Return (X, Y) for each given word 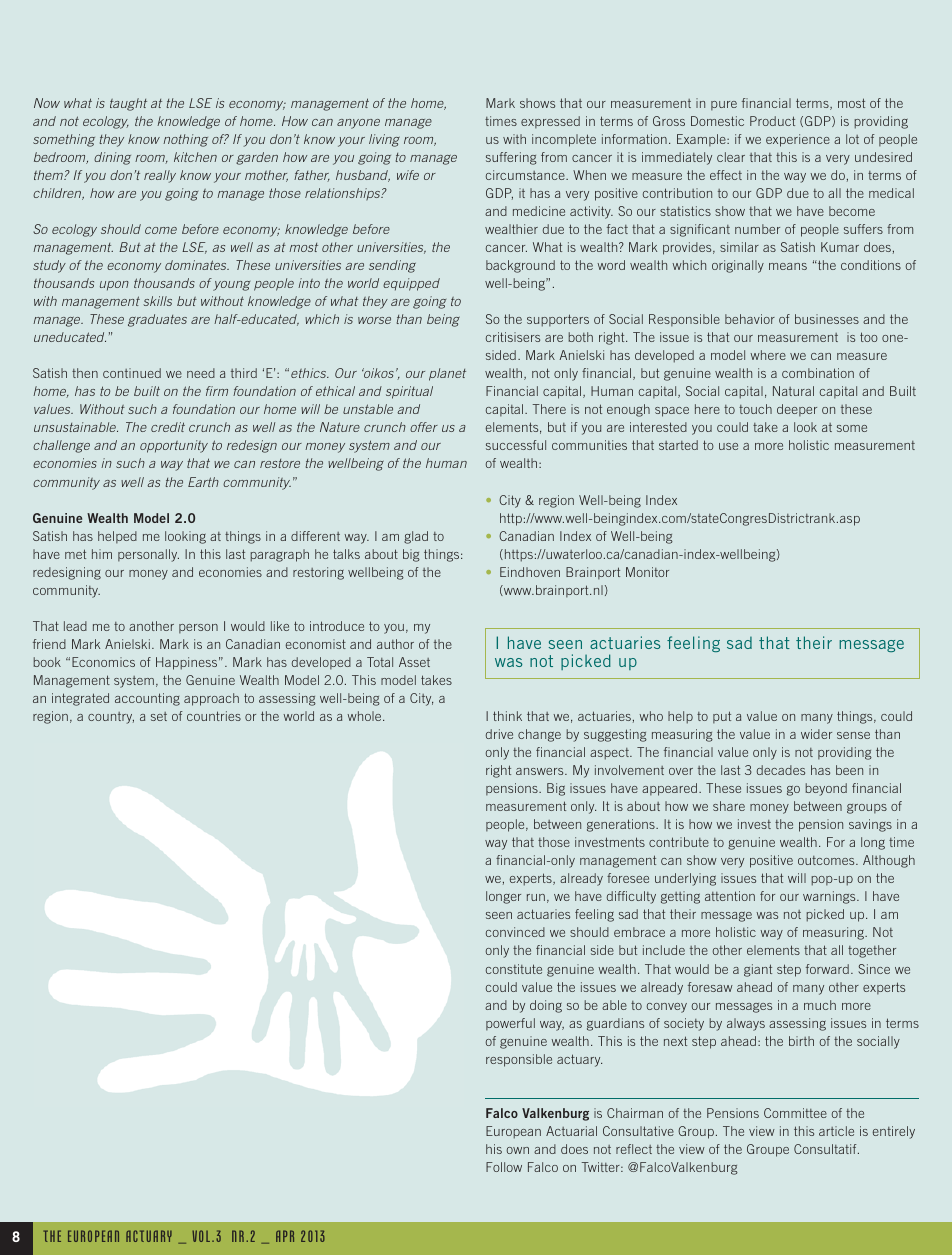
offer (424, 427)
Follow (504, 1167)
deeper (797, 410)
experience (798, 140)
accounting (147, 699)
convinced (515, 932)
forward (827, 969)
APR (285, 1236)
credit (168, 427)
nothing (185, 140)
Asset (414, 662)
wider (816, 734)
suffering (511, 158)
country (111, 718)
